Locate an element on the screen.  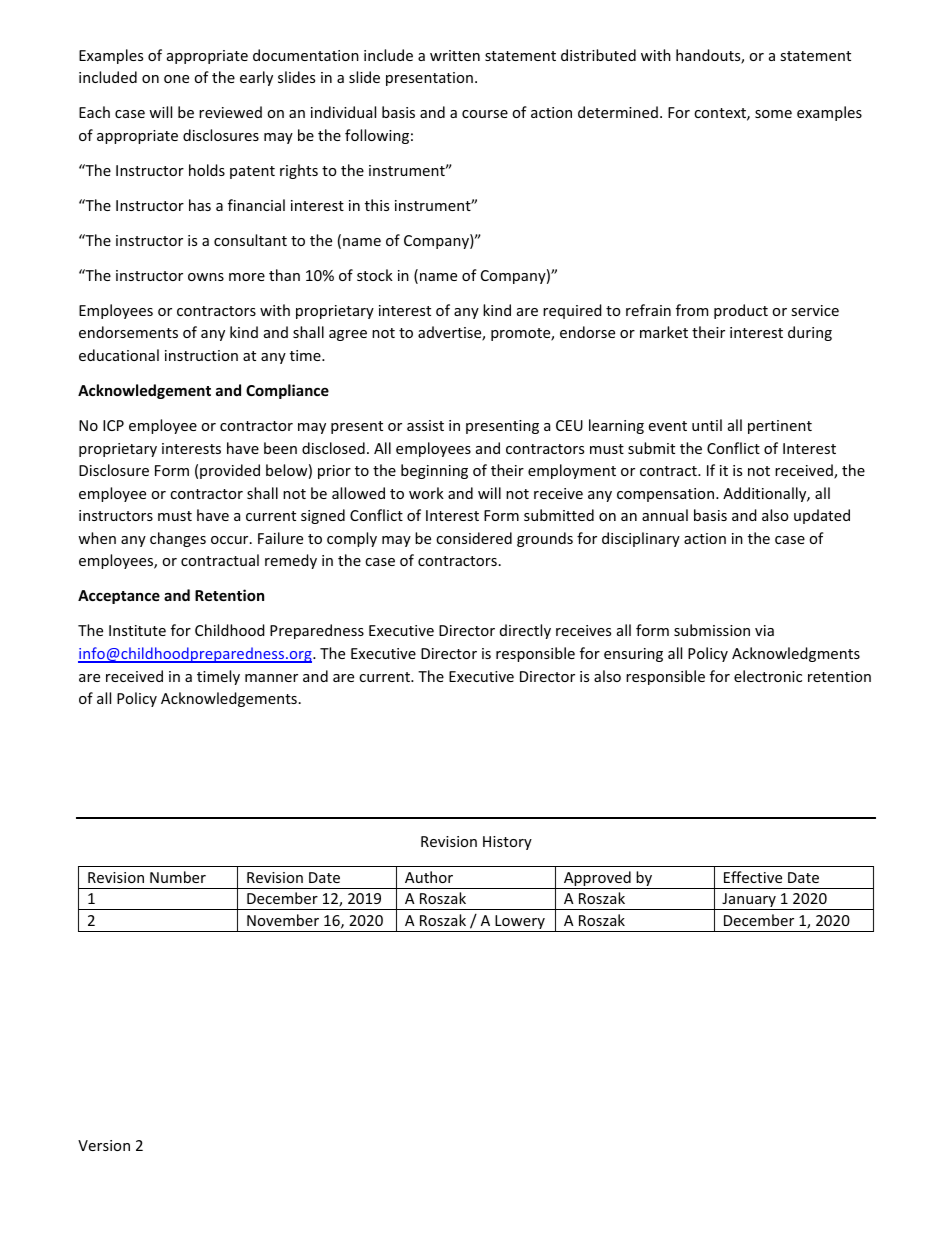
Lowery is located at coordinates (520, 923).
